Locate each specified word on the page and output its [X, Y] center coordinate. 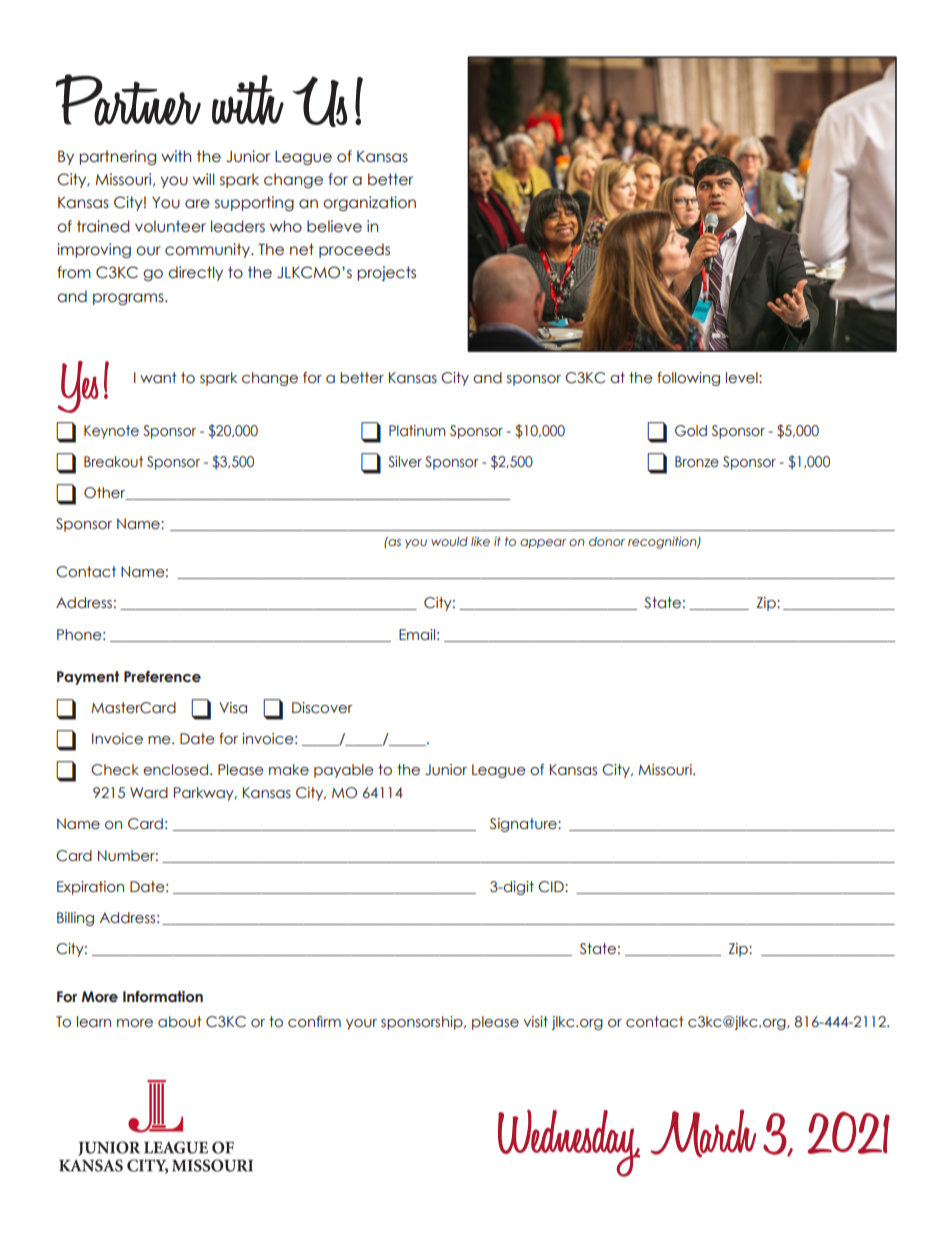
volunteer [170, 226]
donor [607, 541]
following [688, 379]
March [703, 1133]
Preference [162, 677]
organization [369, 203]
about [180, 1022]
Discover [322, 708]
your [361, 1024]
